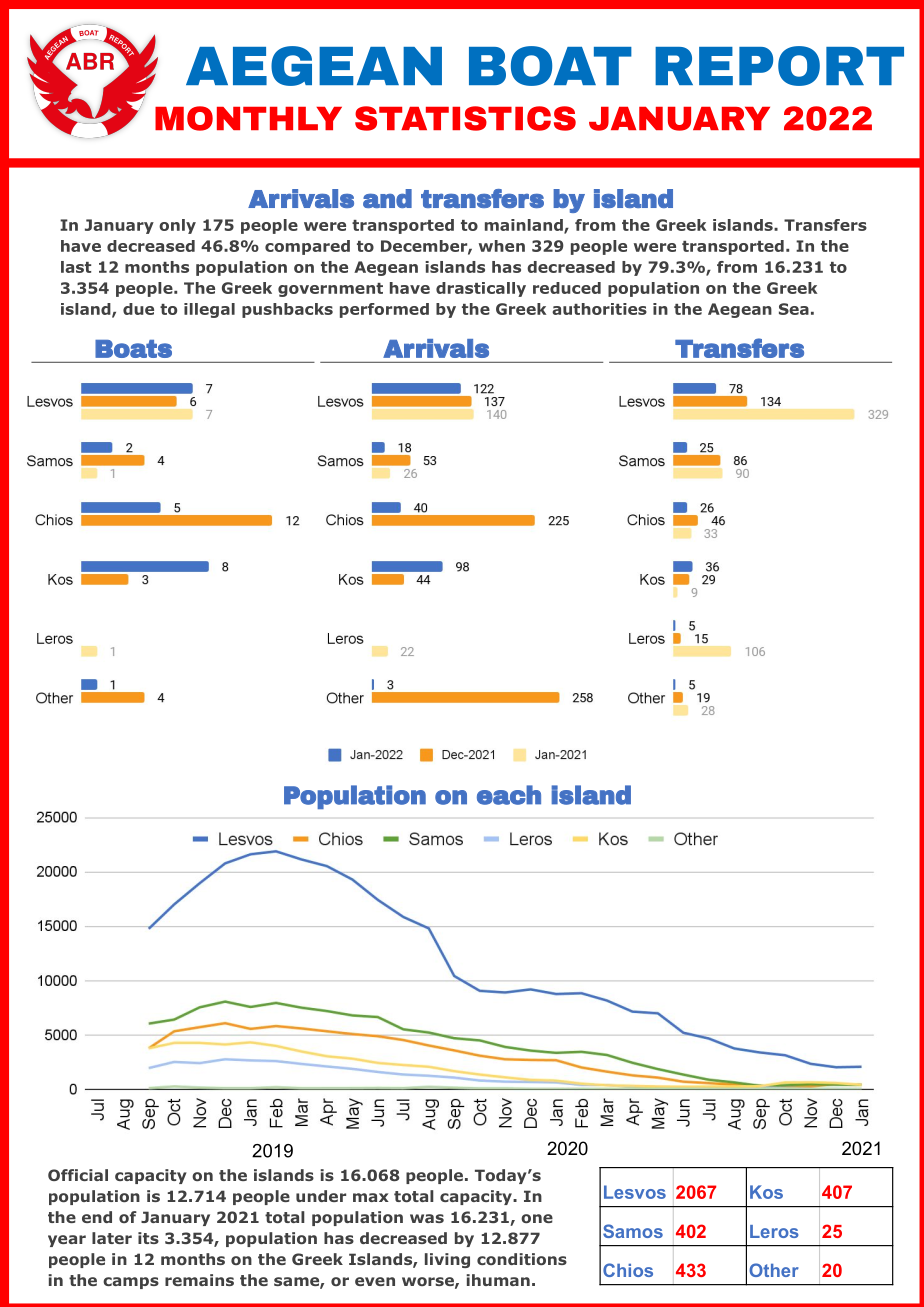 This document has height=1307, width=924. What do you see at coordinates (447, 1260) in the document?
I see `living` at bounding box center [447, 1260].
